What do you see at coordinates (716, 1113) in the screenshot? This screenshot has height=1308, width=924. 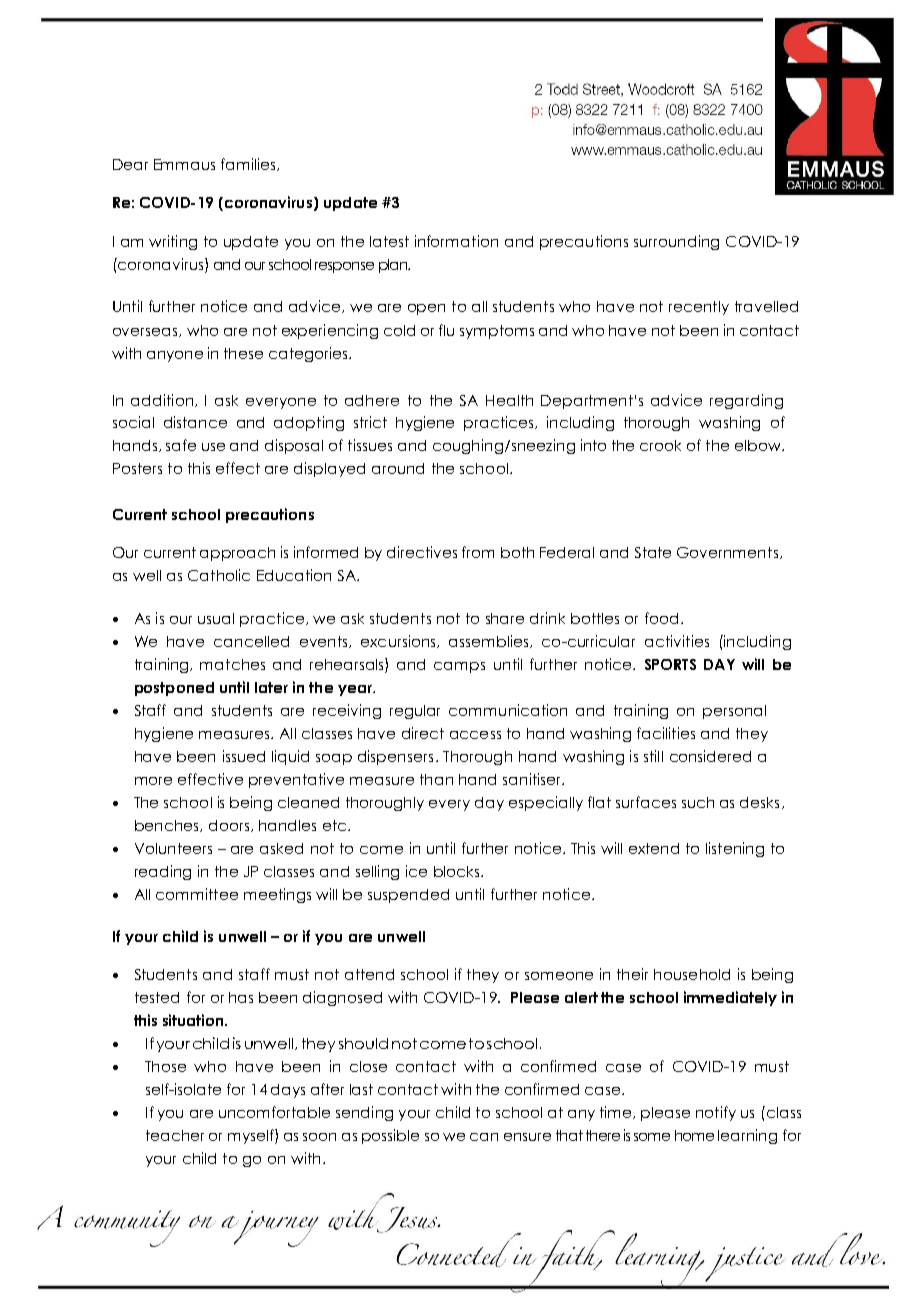 I see `notify` at bounding box center [716, 1113].
